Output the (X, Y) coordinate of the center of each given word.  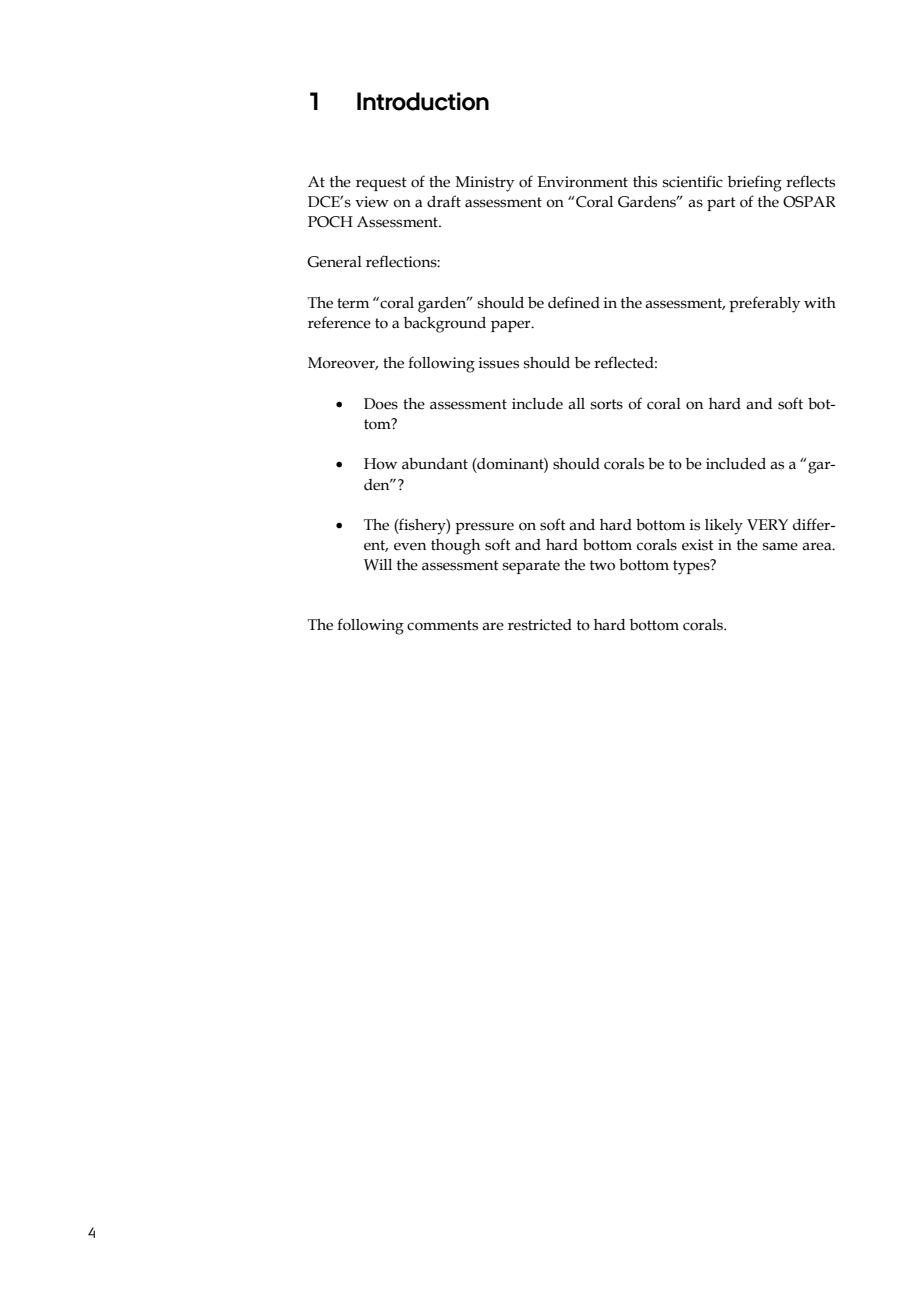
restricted (540, 625)
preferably (764, 304)
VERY (767, 524)
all (576, 404)
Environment (583, 182)
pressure (484, 528)
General (334, 262)
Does (381, 404)
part (721, 204)
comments (442, 625)
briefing (755, 183)
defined (574, 302)
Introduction (423, 101)
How (380, 464)
